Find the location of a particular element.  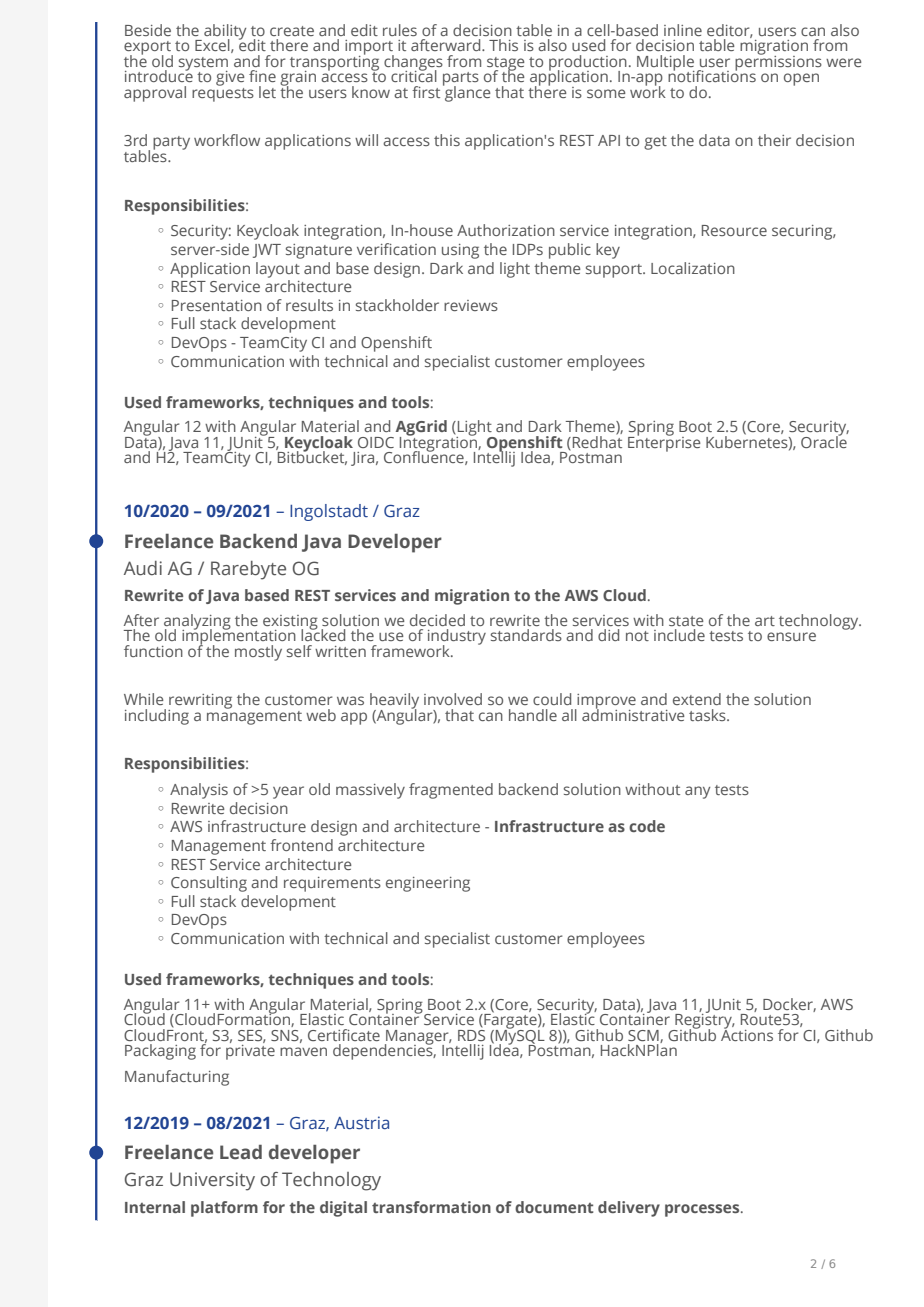

engineering is located at coordinates (428, 884).
